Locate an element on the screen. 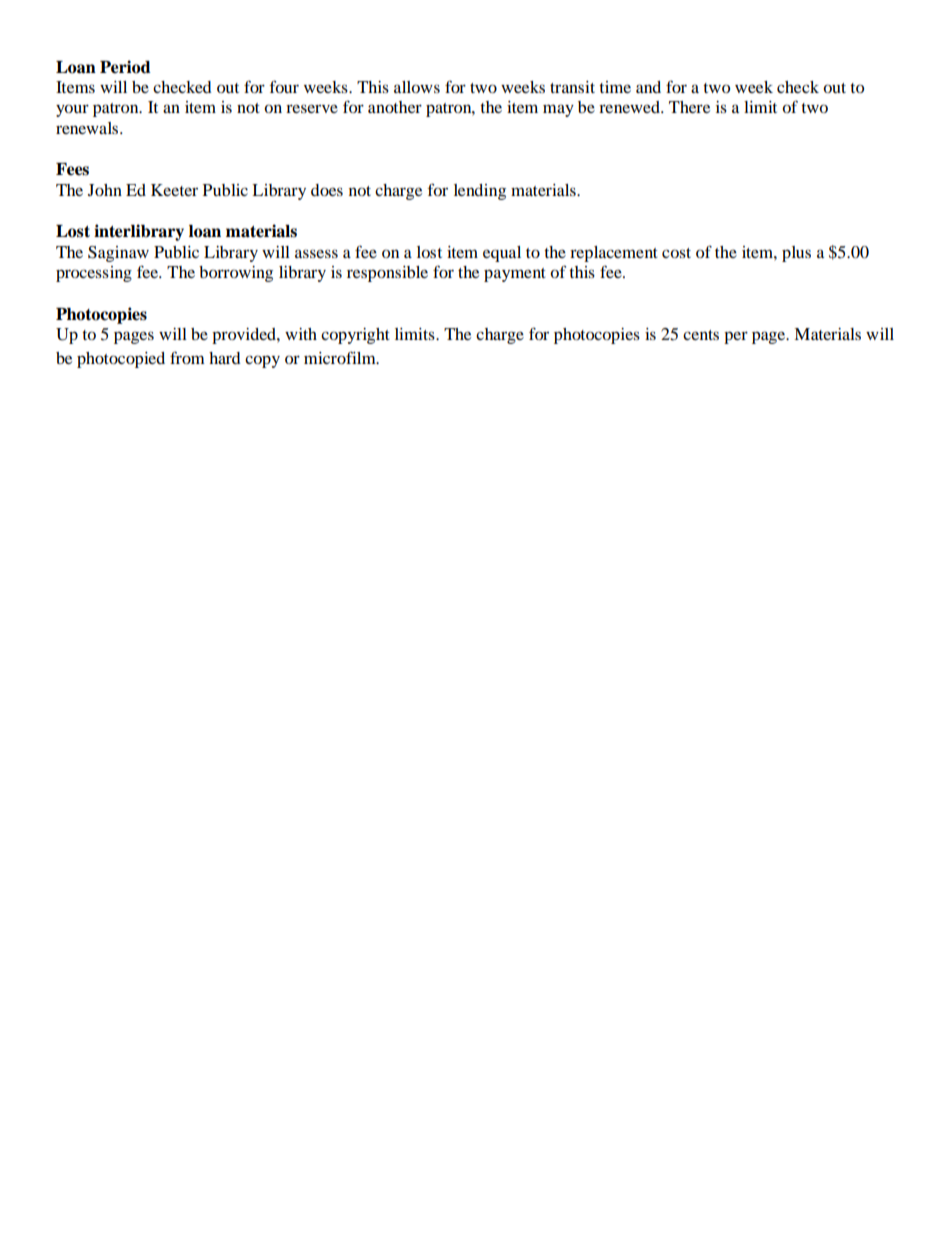  and is located at coordinates (648, 87).
